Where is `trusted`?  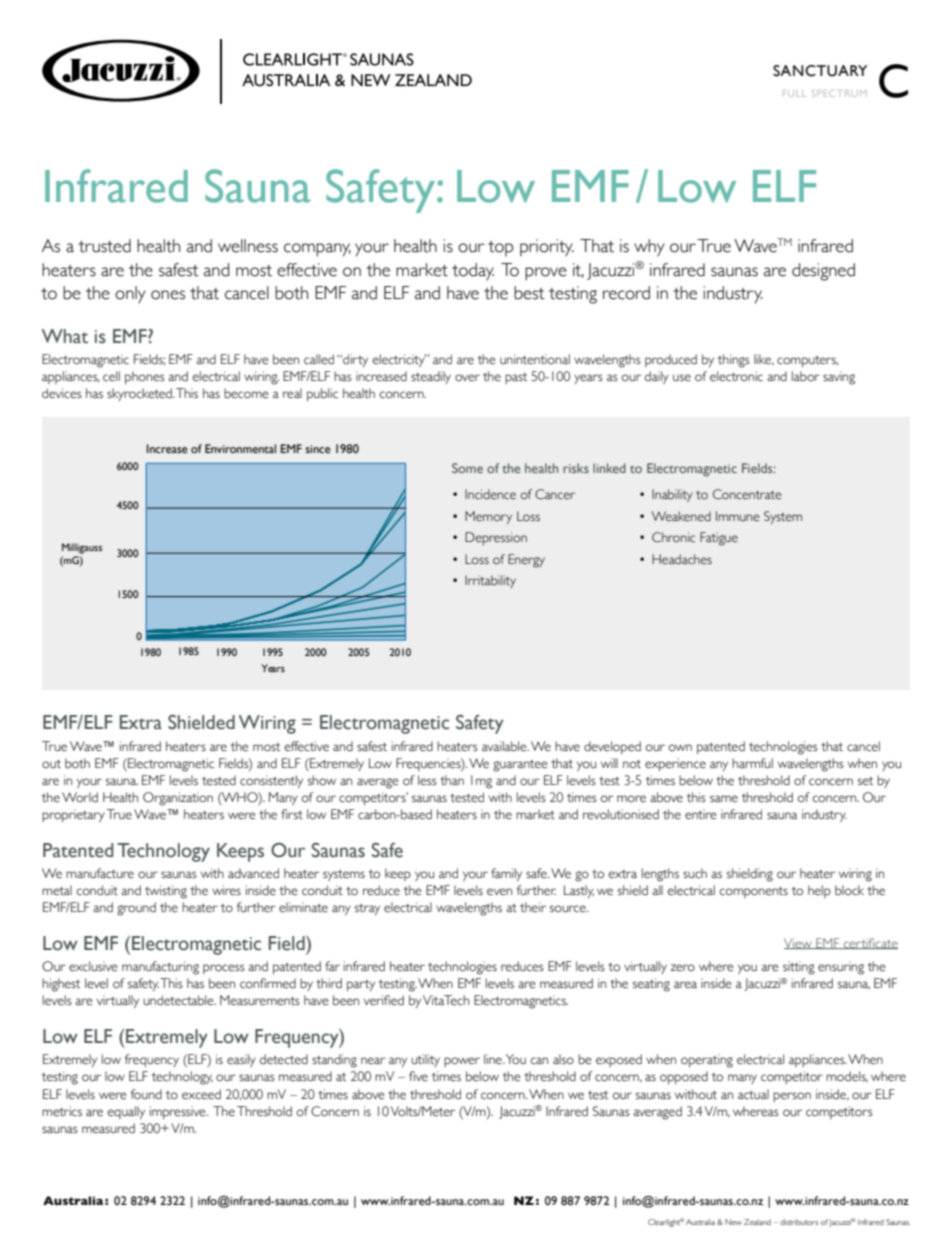 trusted is located at coordinates (104, 246).
